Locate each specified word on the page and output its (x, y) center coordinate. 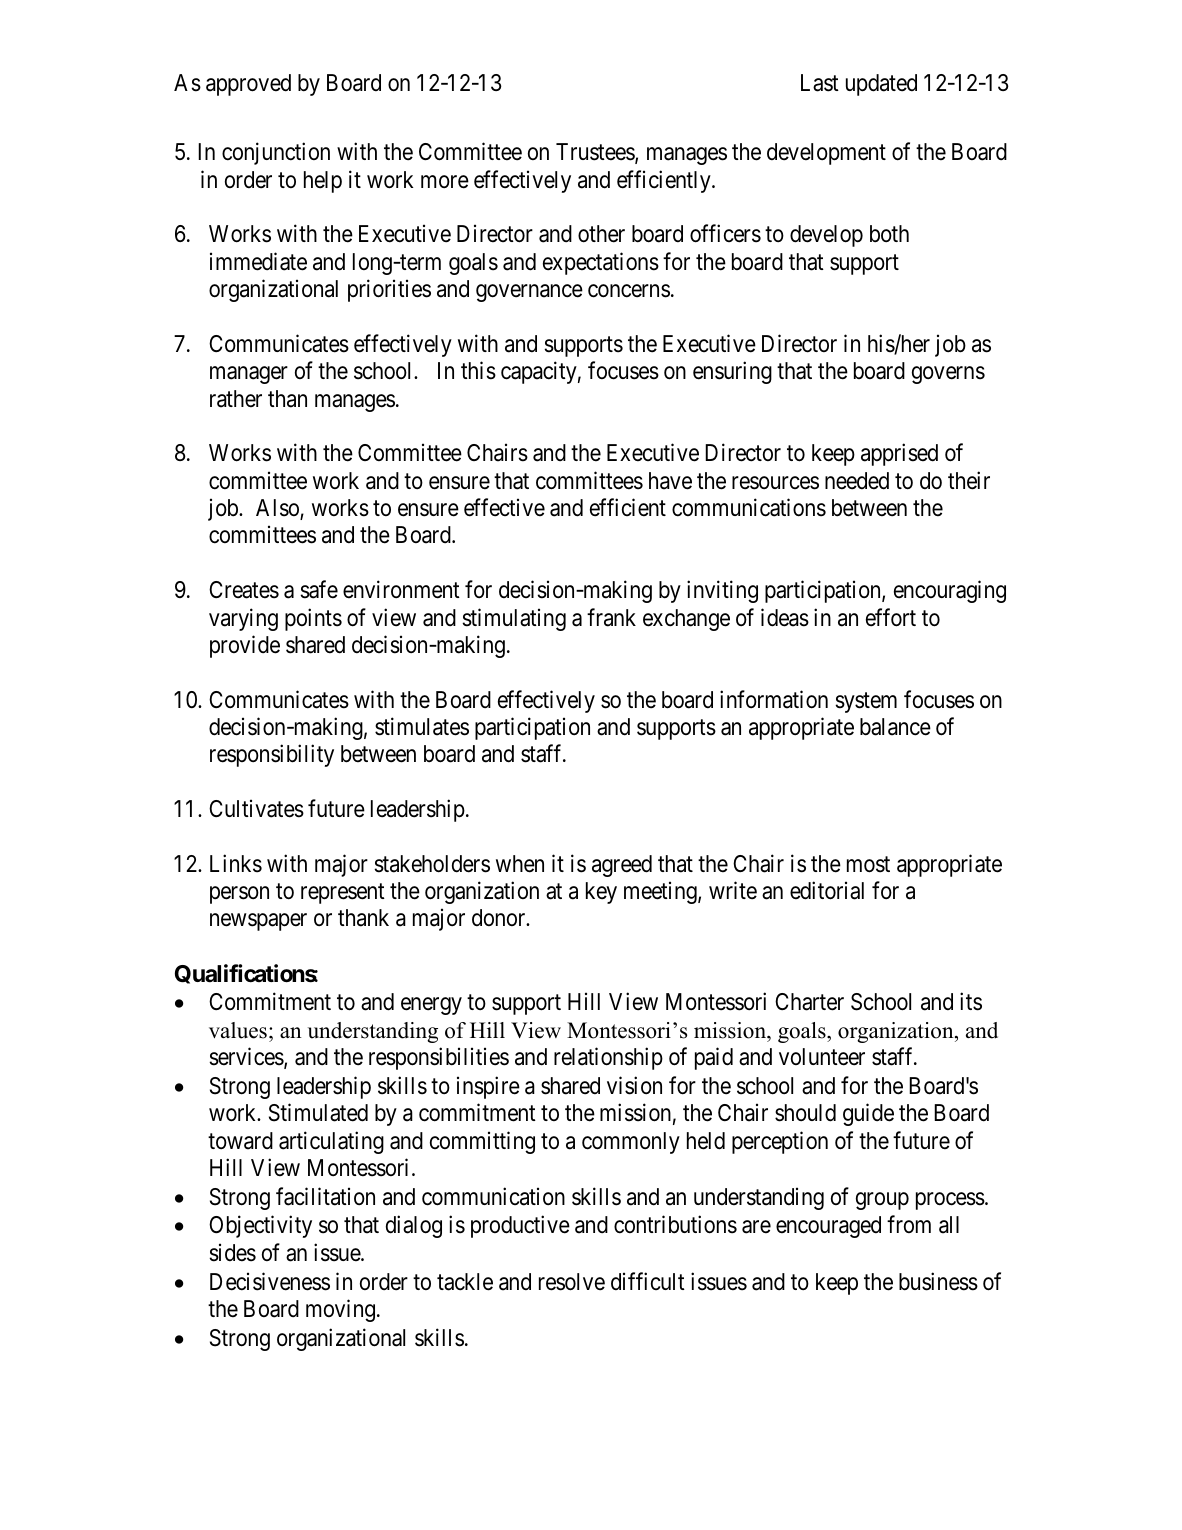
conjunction (276, 154)
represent (343, 894)
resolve (572, 1282)
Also (278, 509)
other (601, 234)
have (670, 481)
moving (340, 1310)
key (601, 893)
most (868, 864)
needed (857, 481)
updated (881, 85)
